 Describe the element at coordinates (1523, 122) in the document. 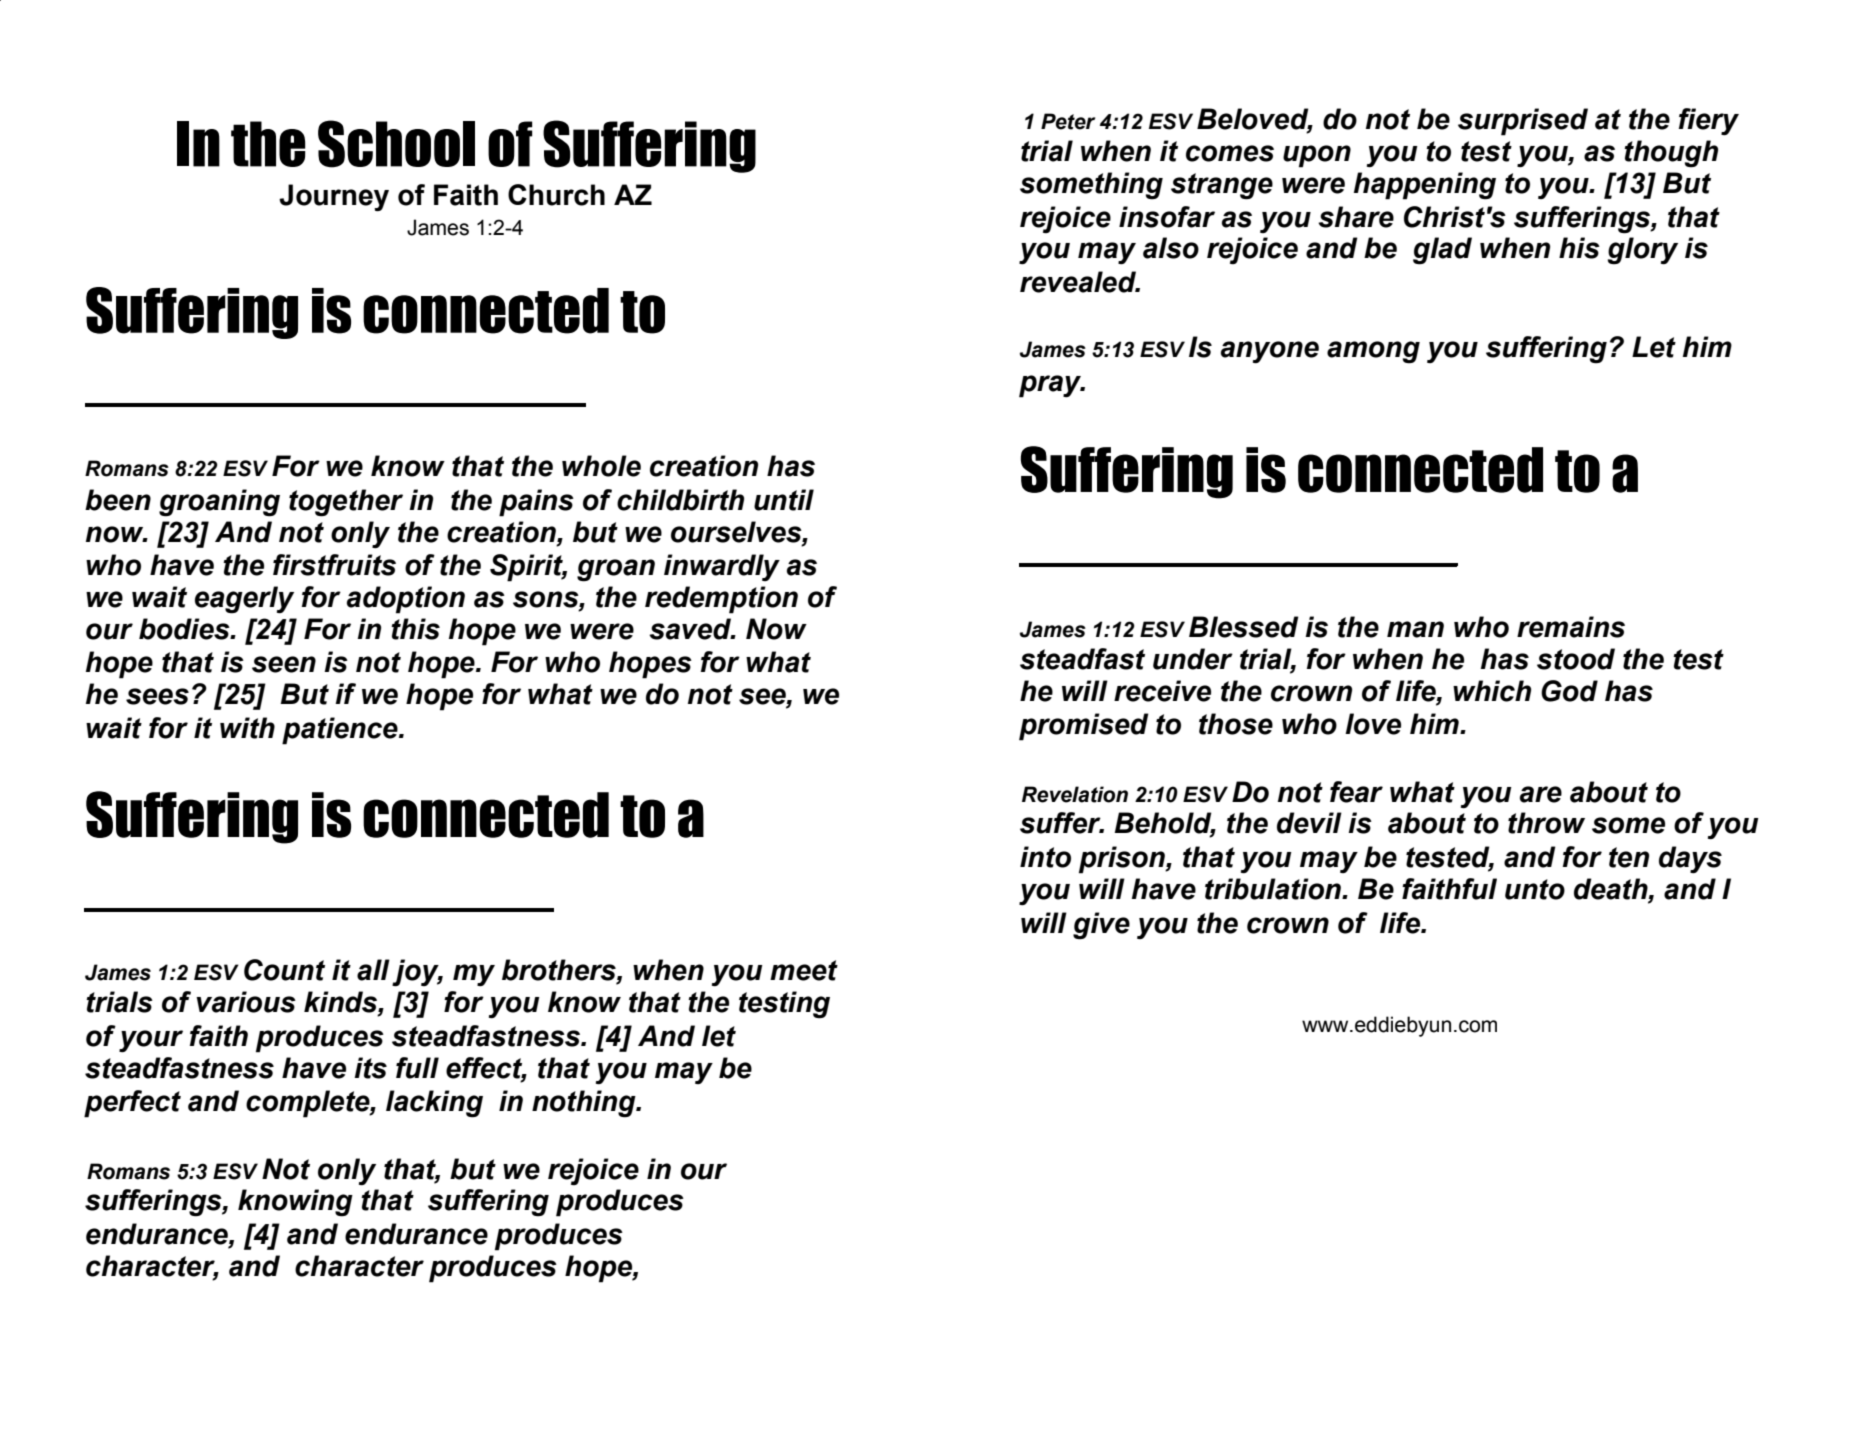

I see `surprised` at that location.
